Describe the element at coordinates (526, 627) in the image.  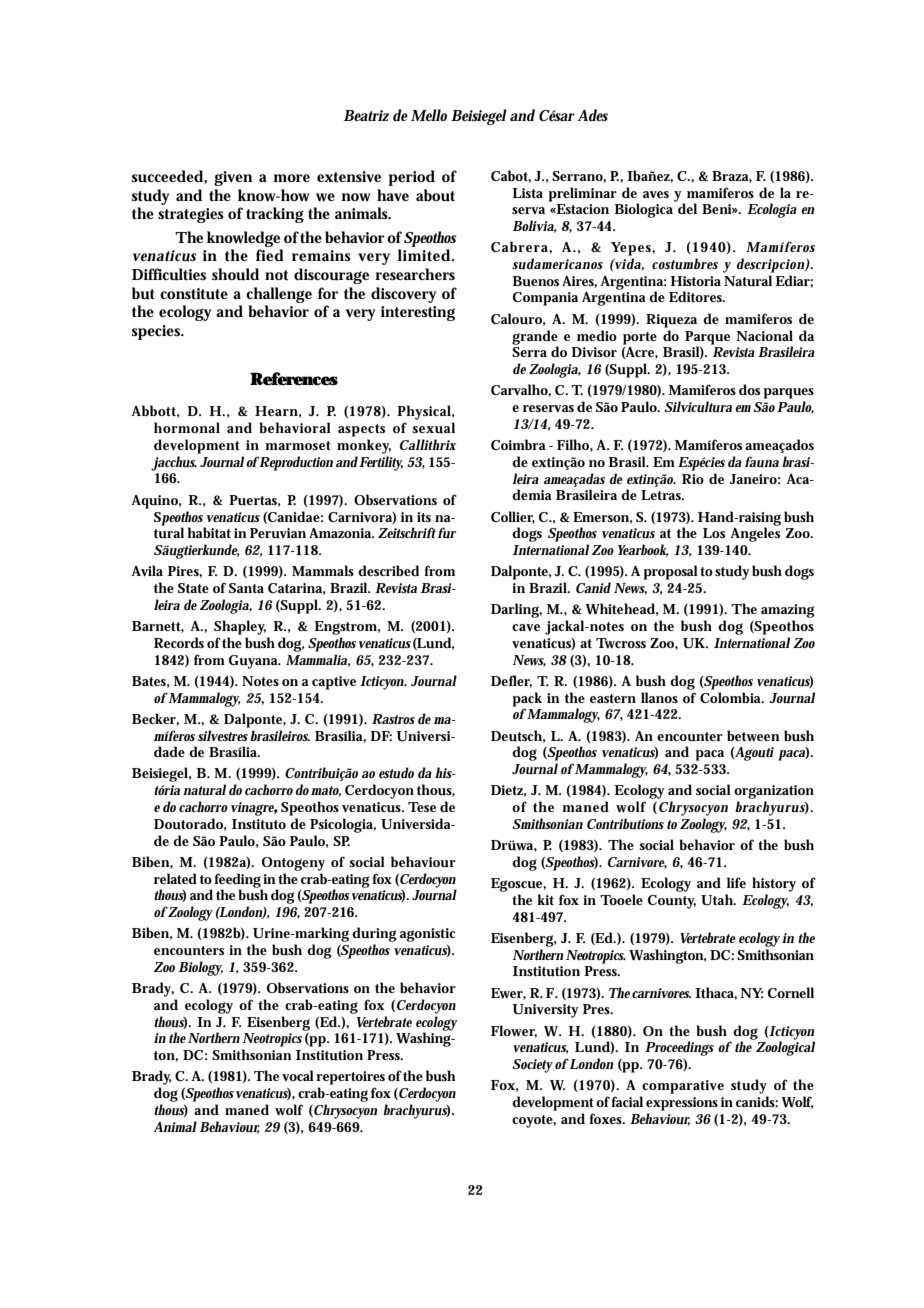
I see `cave` at that location.
